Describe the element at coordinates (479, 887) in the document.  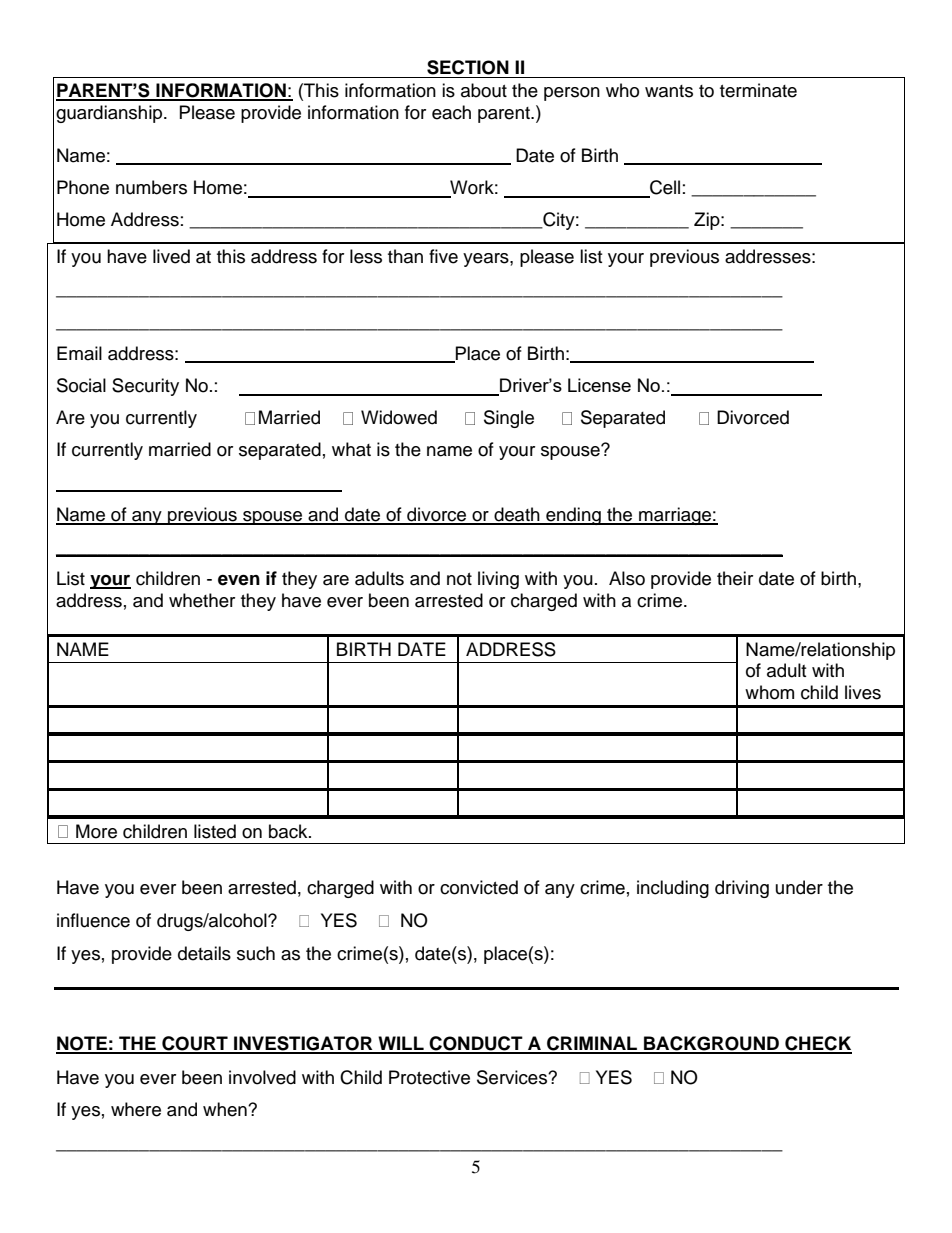
I see `convicted` at that location.
